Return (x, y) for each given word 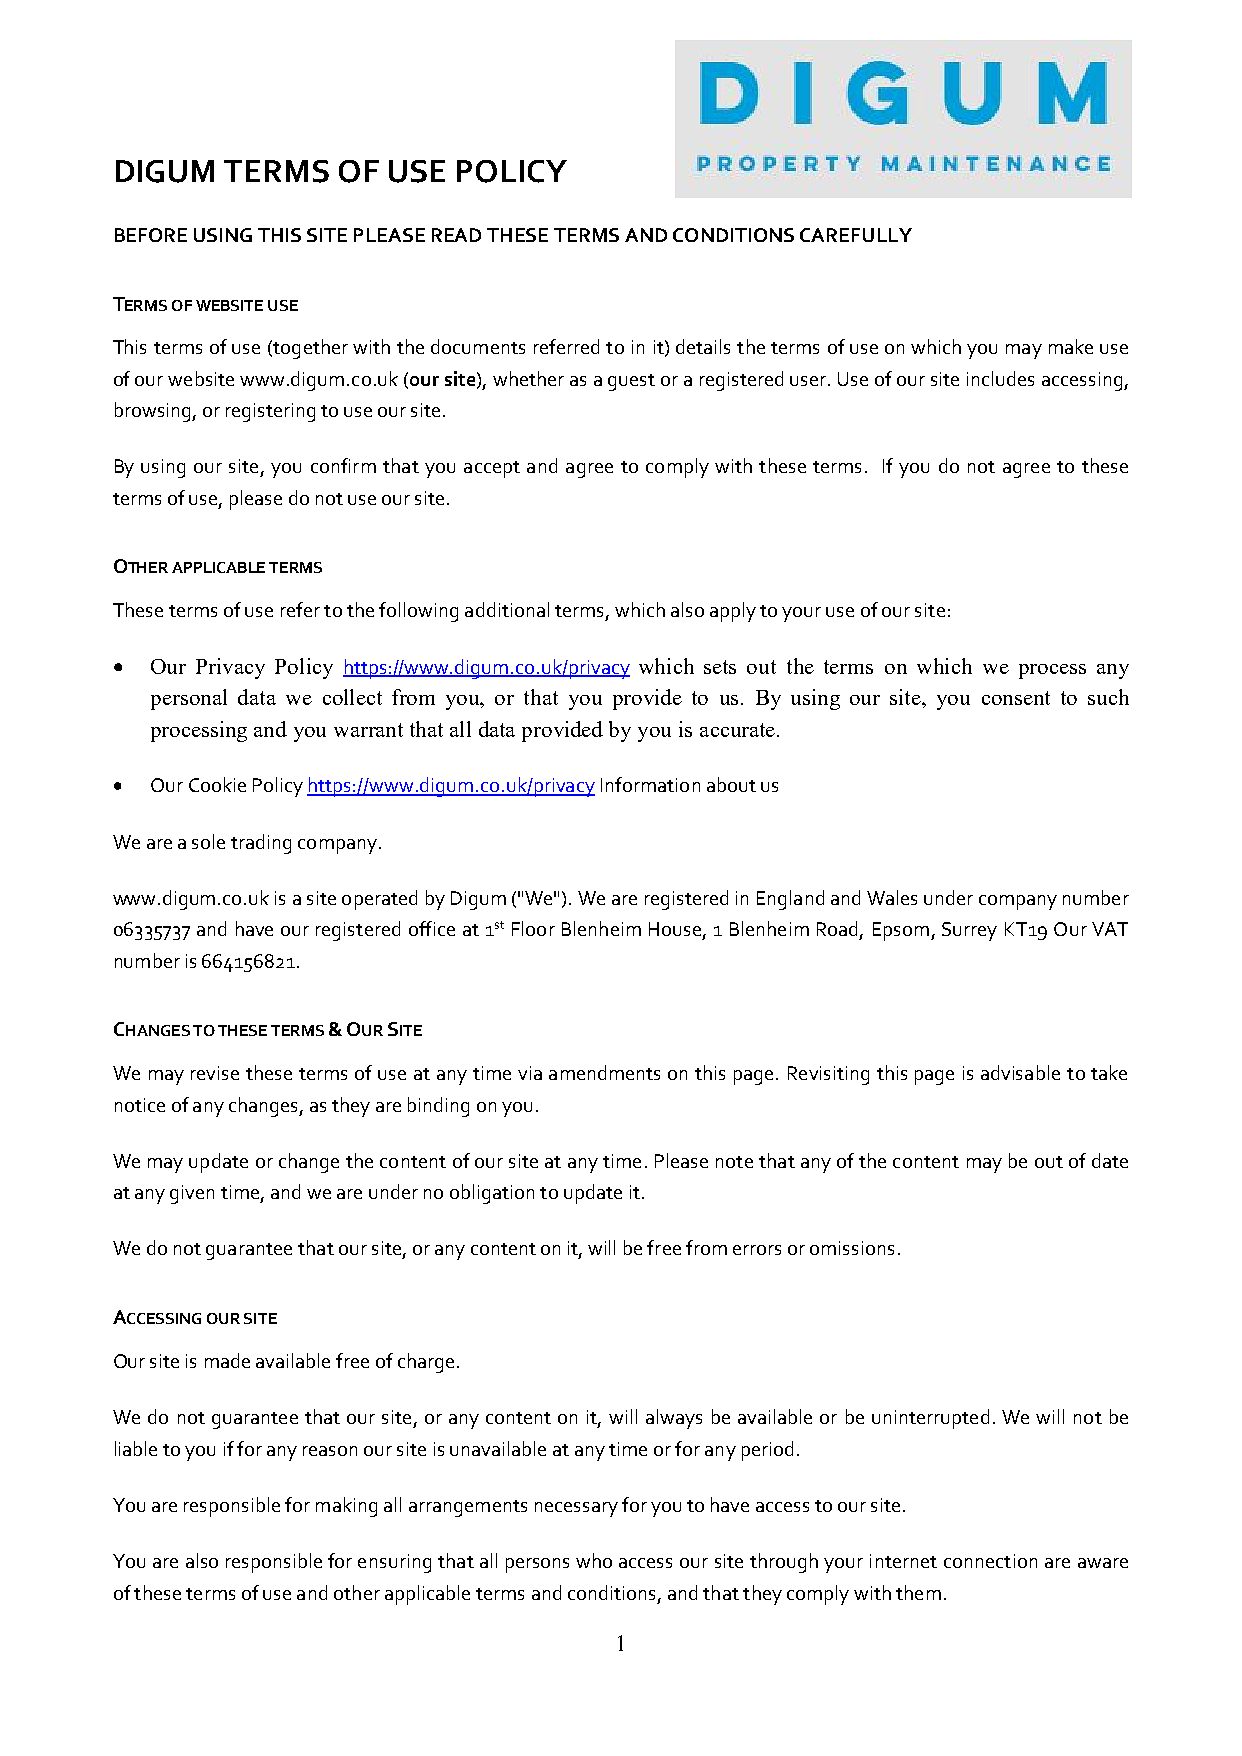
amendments (604, 1072)
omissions (852, 1248)
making (346, 1507)
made (227, 1360)
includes (1000, 378)
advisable (1020, 1072)
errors (757, 1250)
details (703, 346)
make (1071, 346)
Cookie (217, 784)
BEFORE (151, 235)
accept (492, 469)
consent (1016, 698)
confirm (343, 465)
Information (650, 784)
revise (215, 1073)
